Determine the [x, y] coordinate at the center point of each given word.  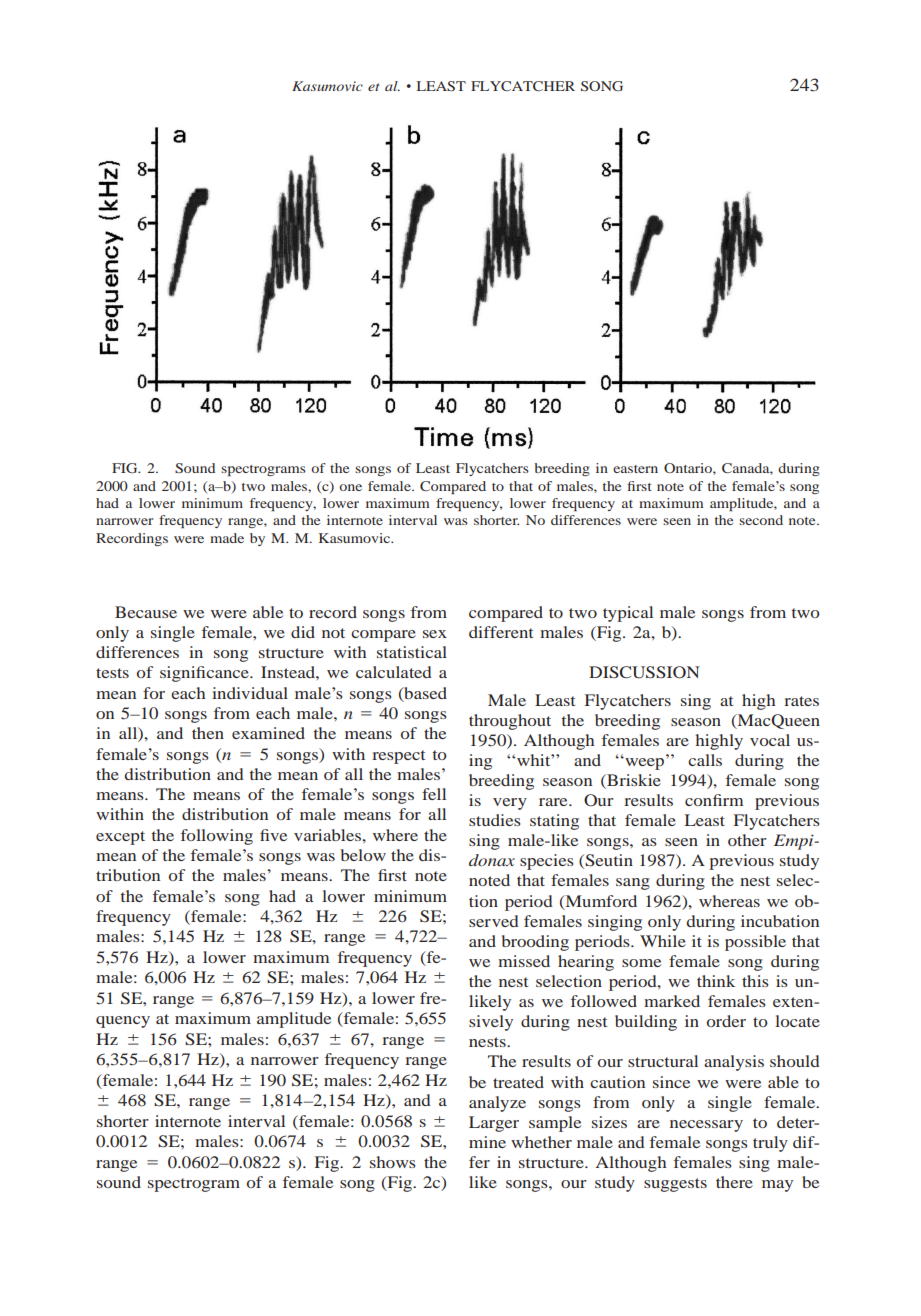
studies [495, 820]
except [120, 838]
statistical [412, 652]
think [716, 981]
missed [524, 961]
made [227, 538]
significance [205, 674]
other [747, 840]
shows [393, 1162]
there [734, 1182]
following [217, 837]
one [350, 487]
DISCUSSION [644, 672]
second [761, 520]
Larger [494, 1124]
